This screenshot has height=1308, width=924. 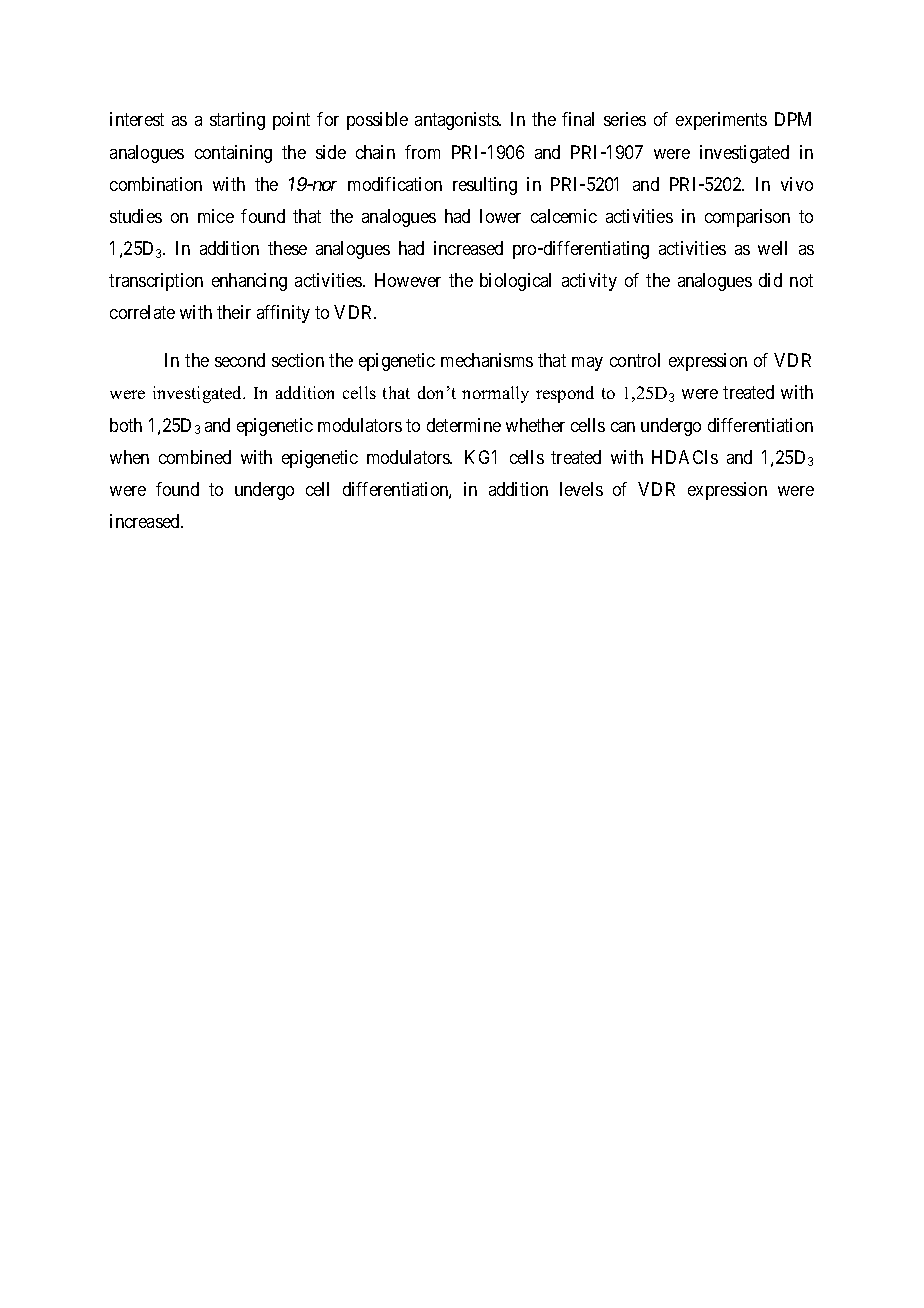 I want to click on antagonists, so click(x=457, y=121).
